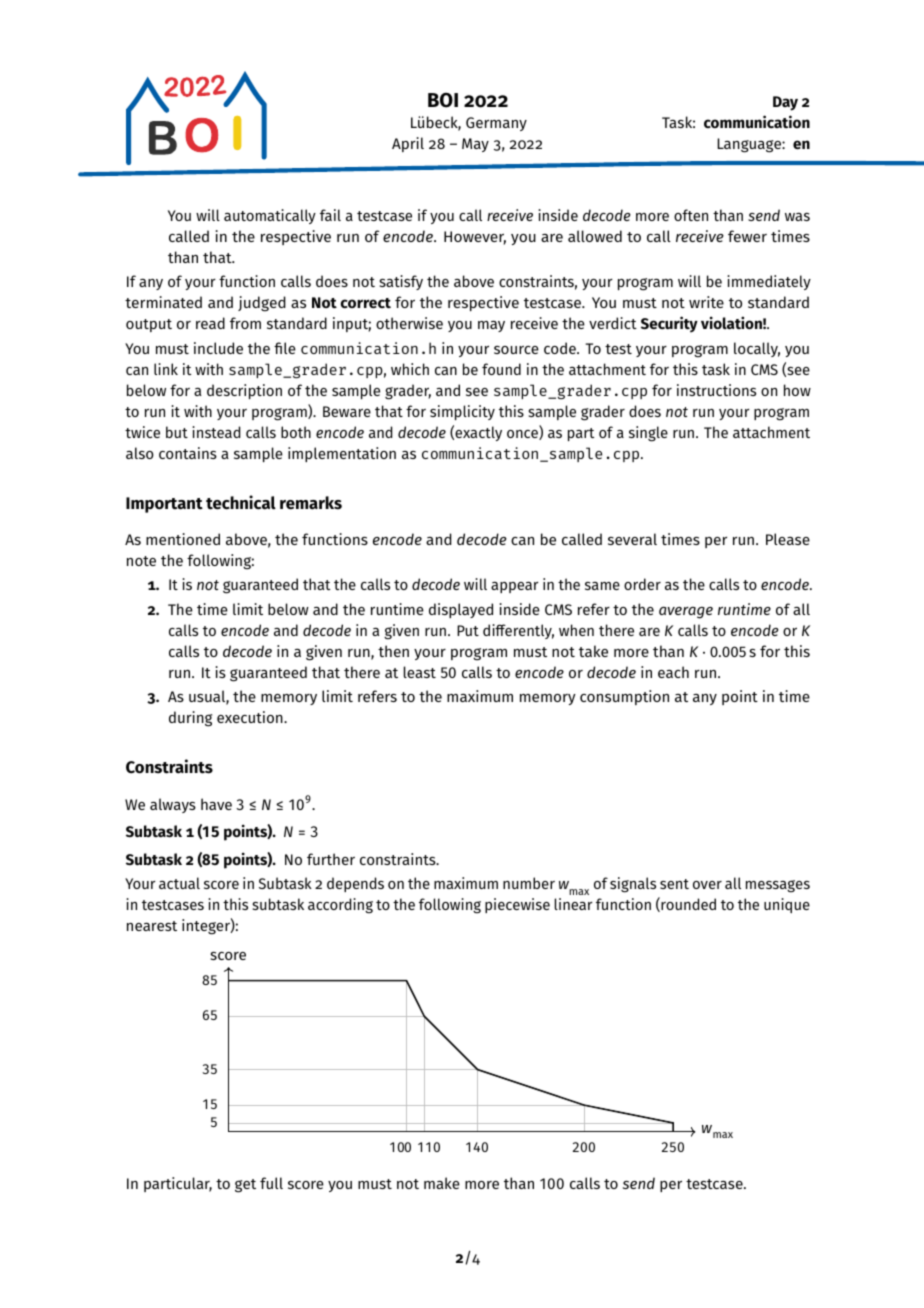 The width and height of the page is (924, 1308). I want to click on displayed, so click(461, 610).
